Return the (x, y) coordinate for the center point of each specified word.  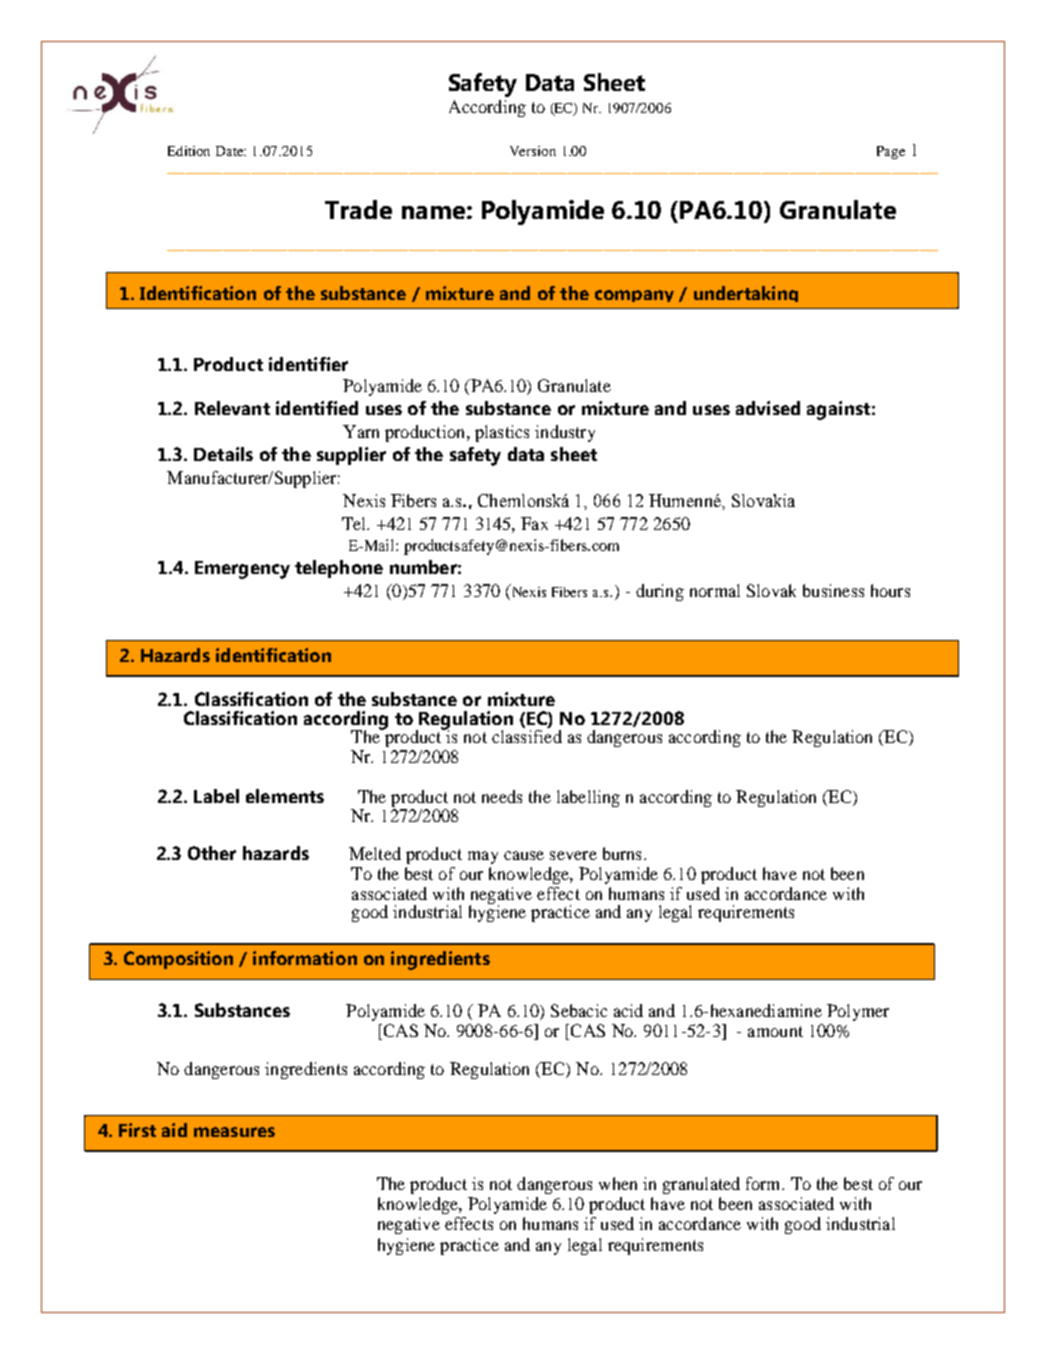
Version (533, 151)
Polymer (858, 1012)
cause (524, 855)
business (833, 590)
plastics (502, 433)
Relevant (232, 408)
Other (212, 853)
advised (768, 408)
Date (231, 151)
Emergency (242, 570)
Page (891, 152)
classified (527, 736)
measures (234, 1132)
